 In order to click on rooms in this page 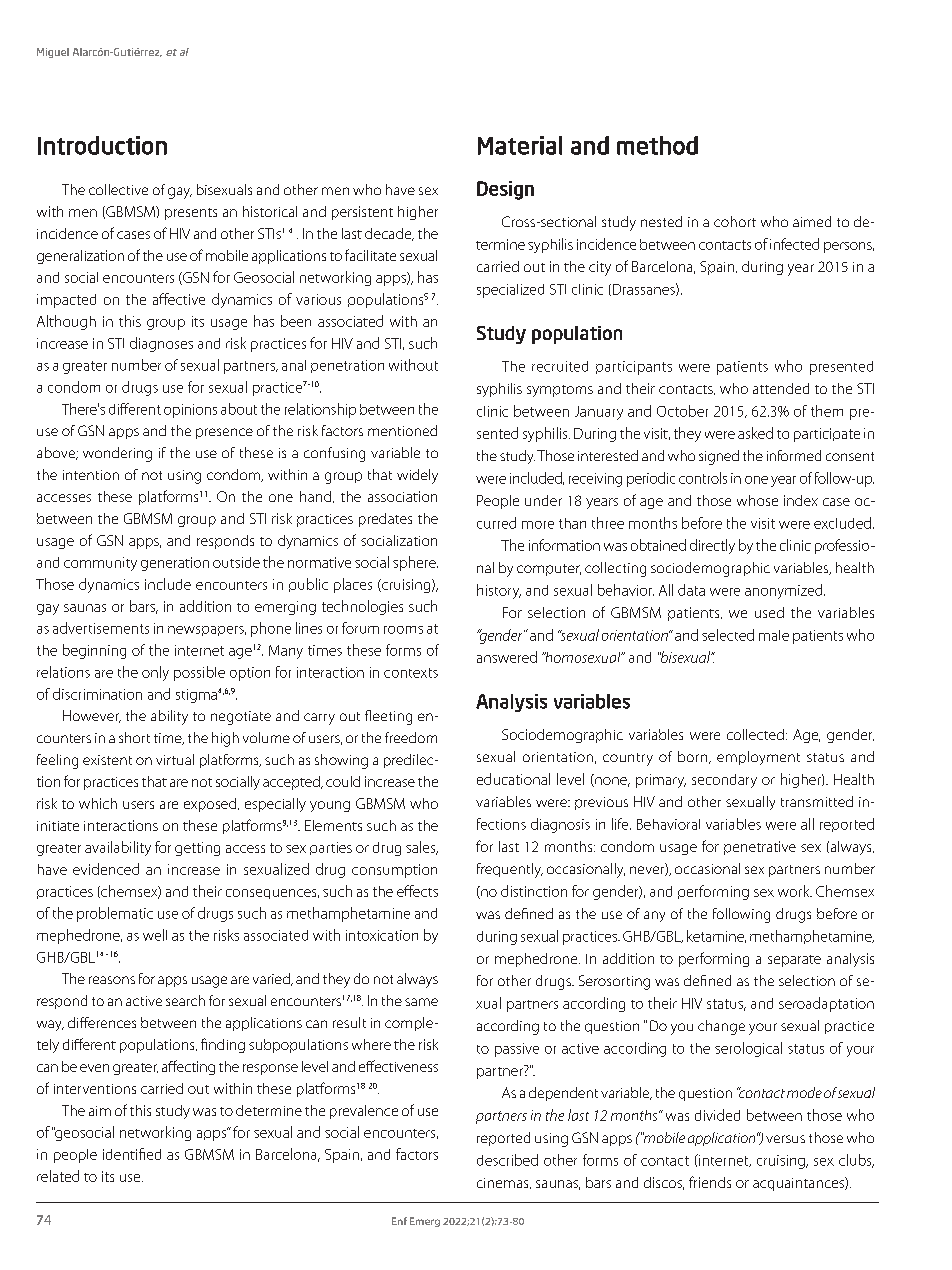, I will do `click(403, 630)`.
